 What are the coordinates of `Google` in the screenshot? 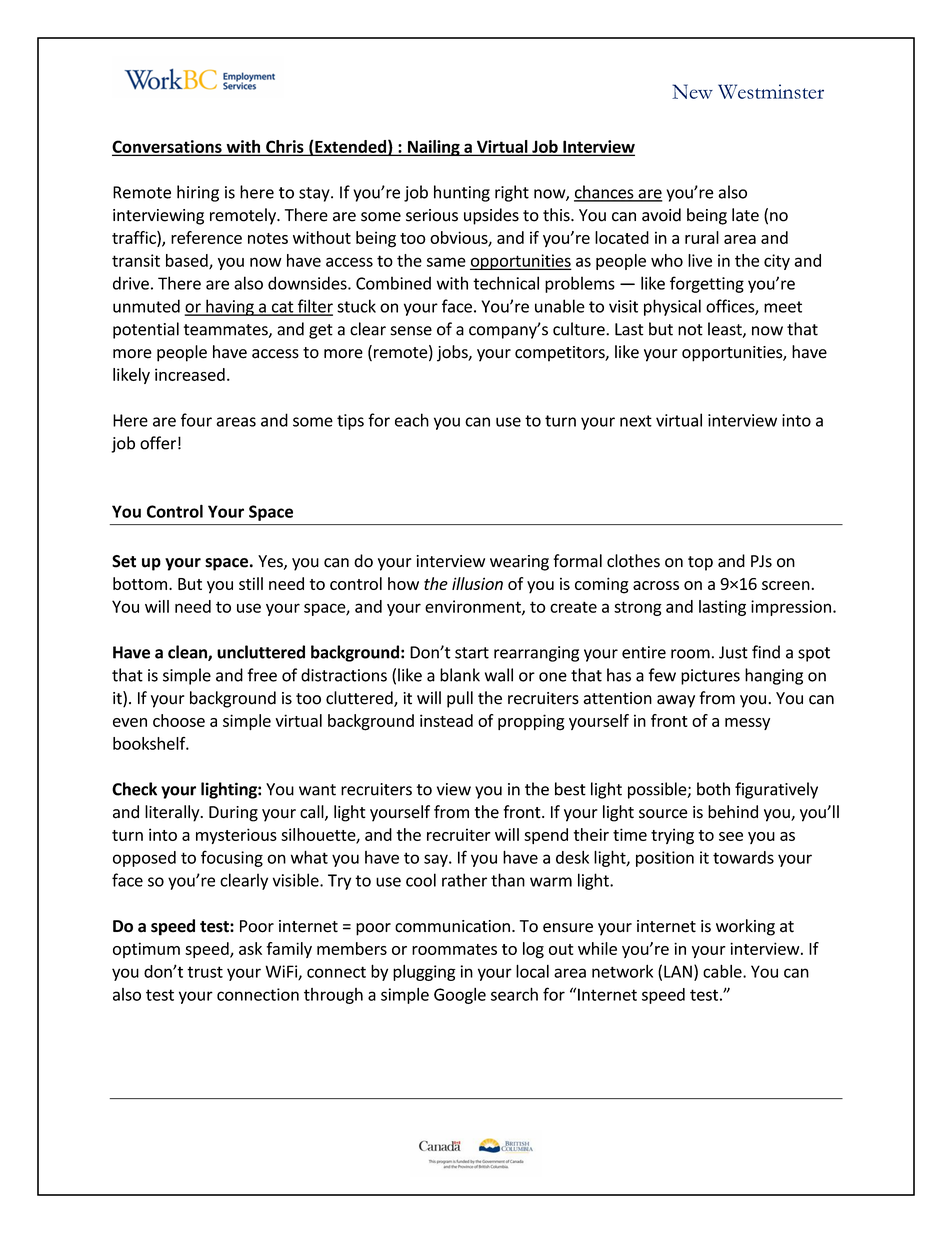 It's located at (460, 996).
